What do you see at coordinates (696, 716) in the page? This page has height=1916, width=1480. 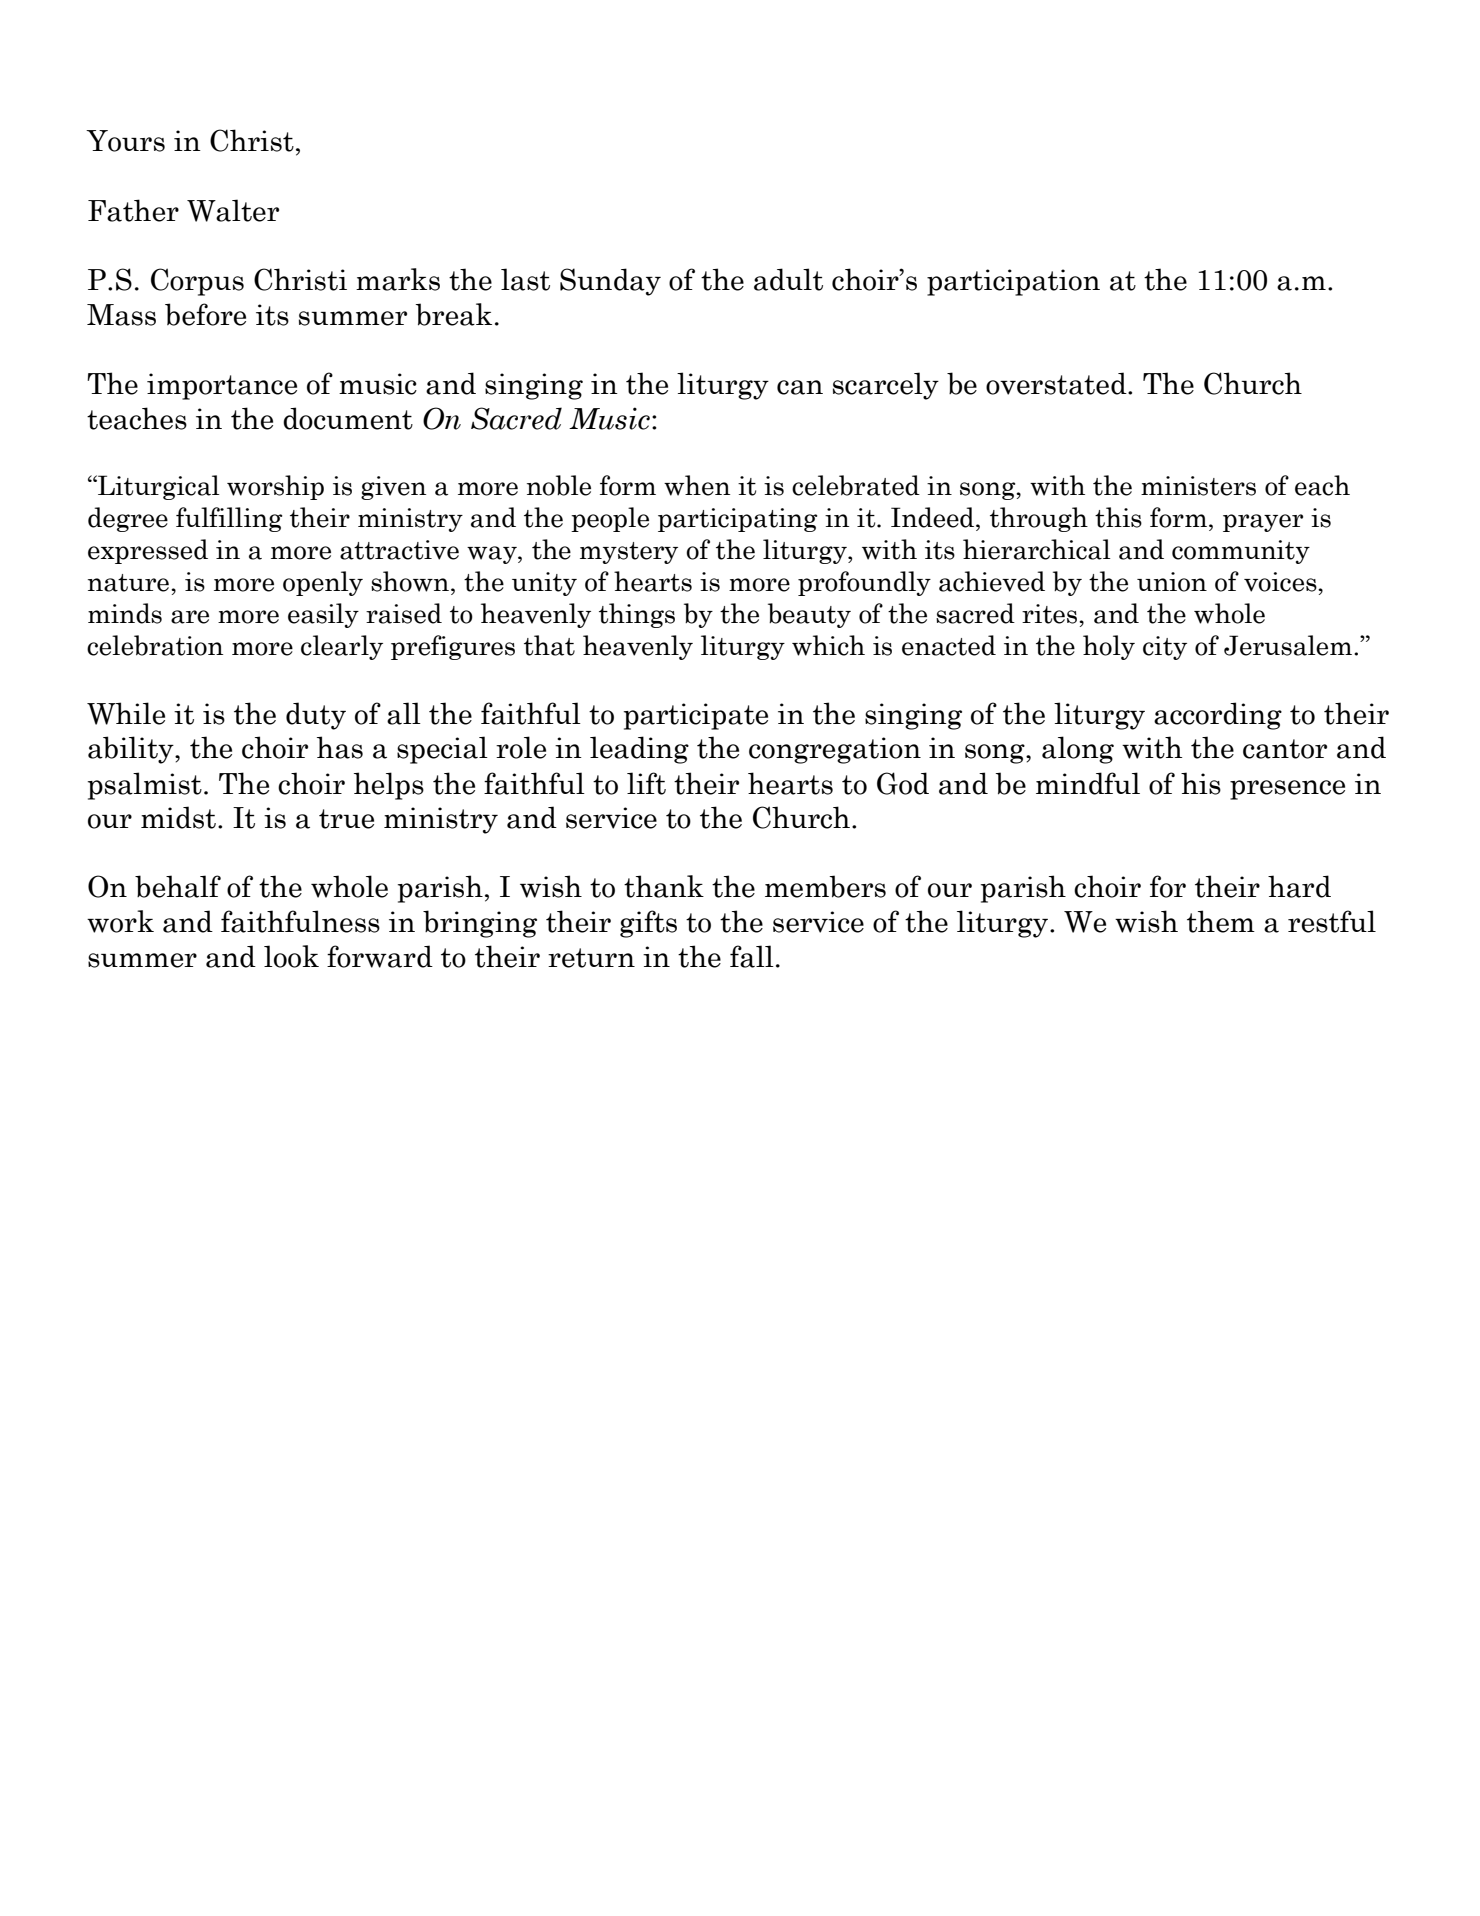 I see `participate` at bounding box center [696, 716].
